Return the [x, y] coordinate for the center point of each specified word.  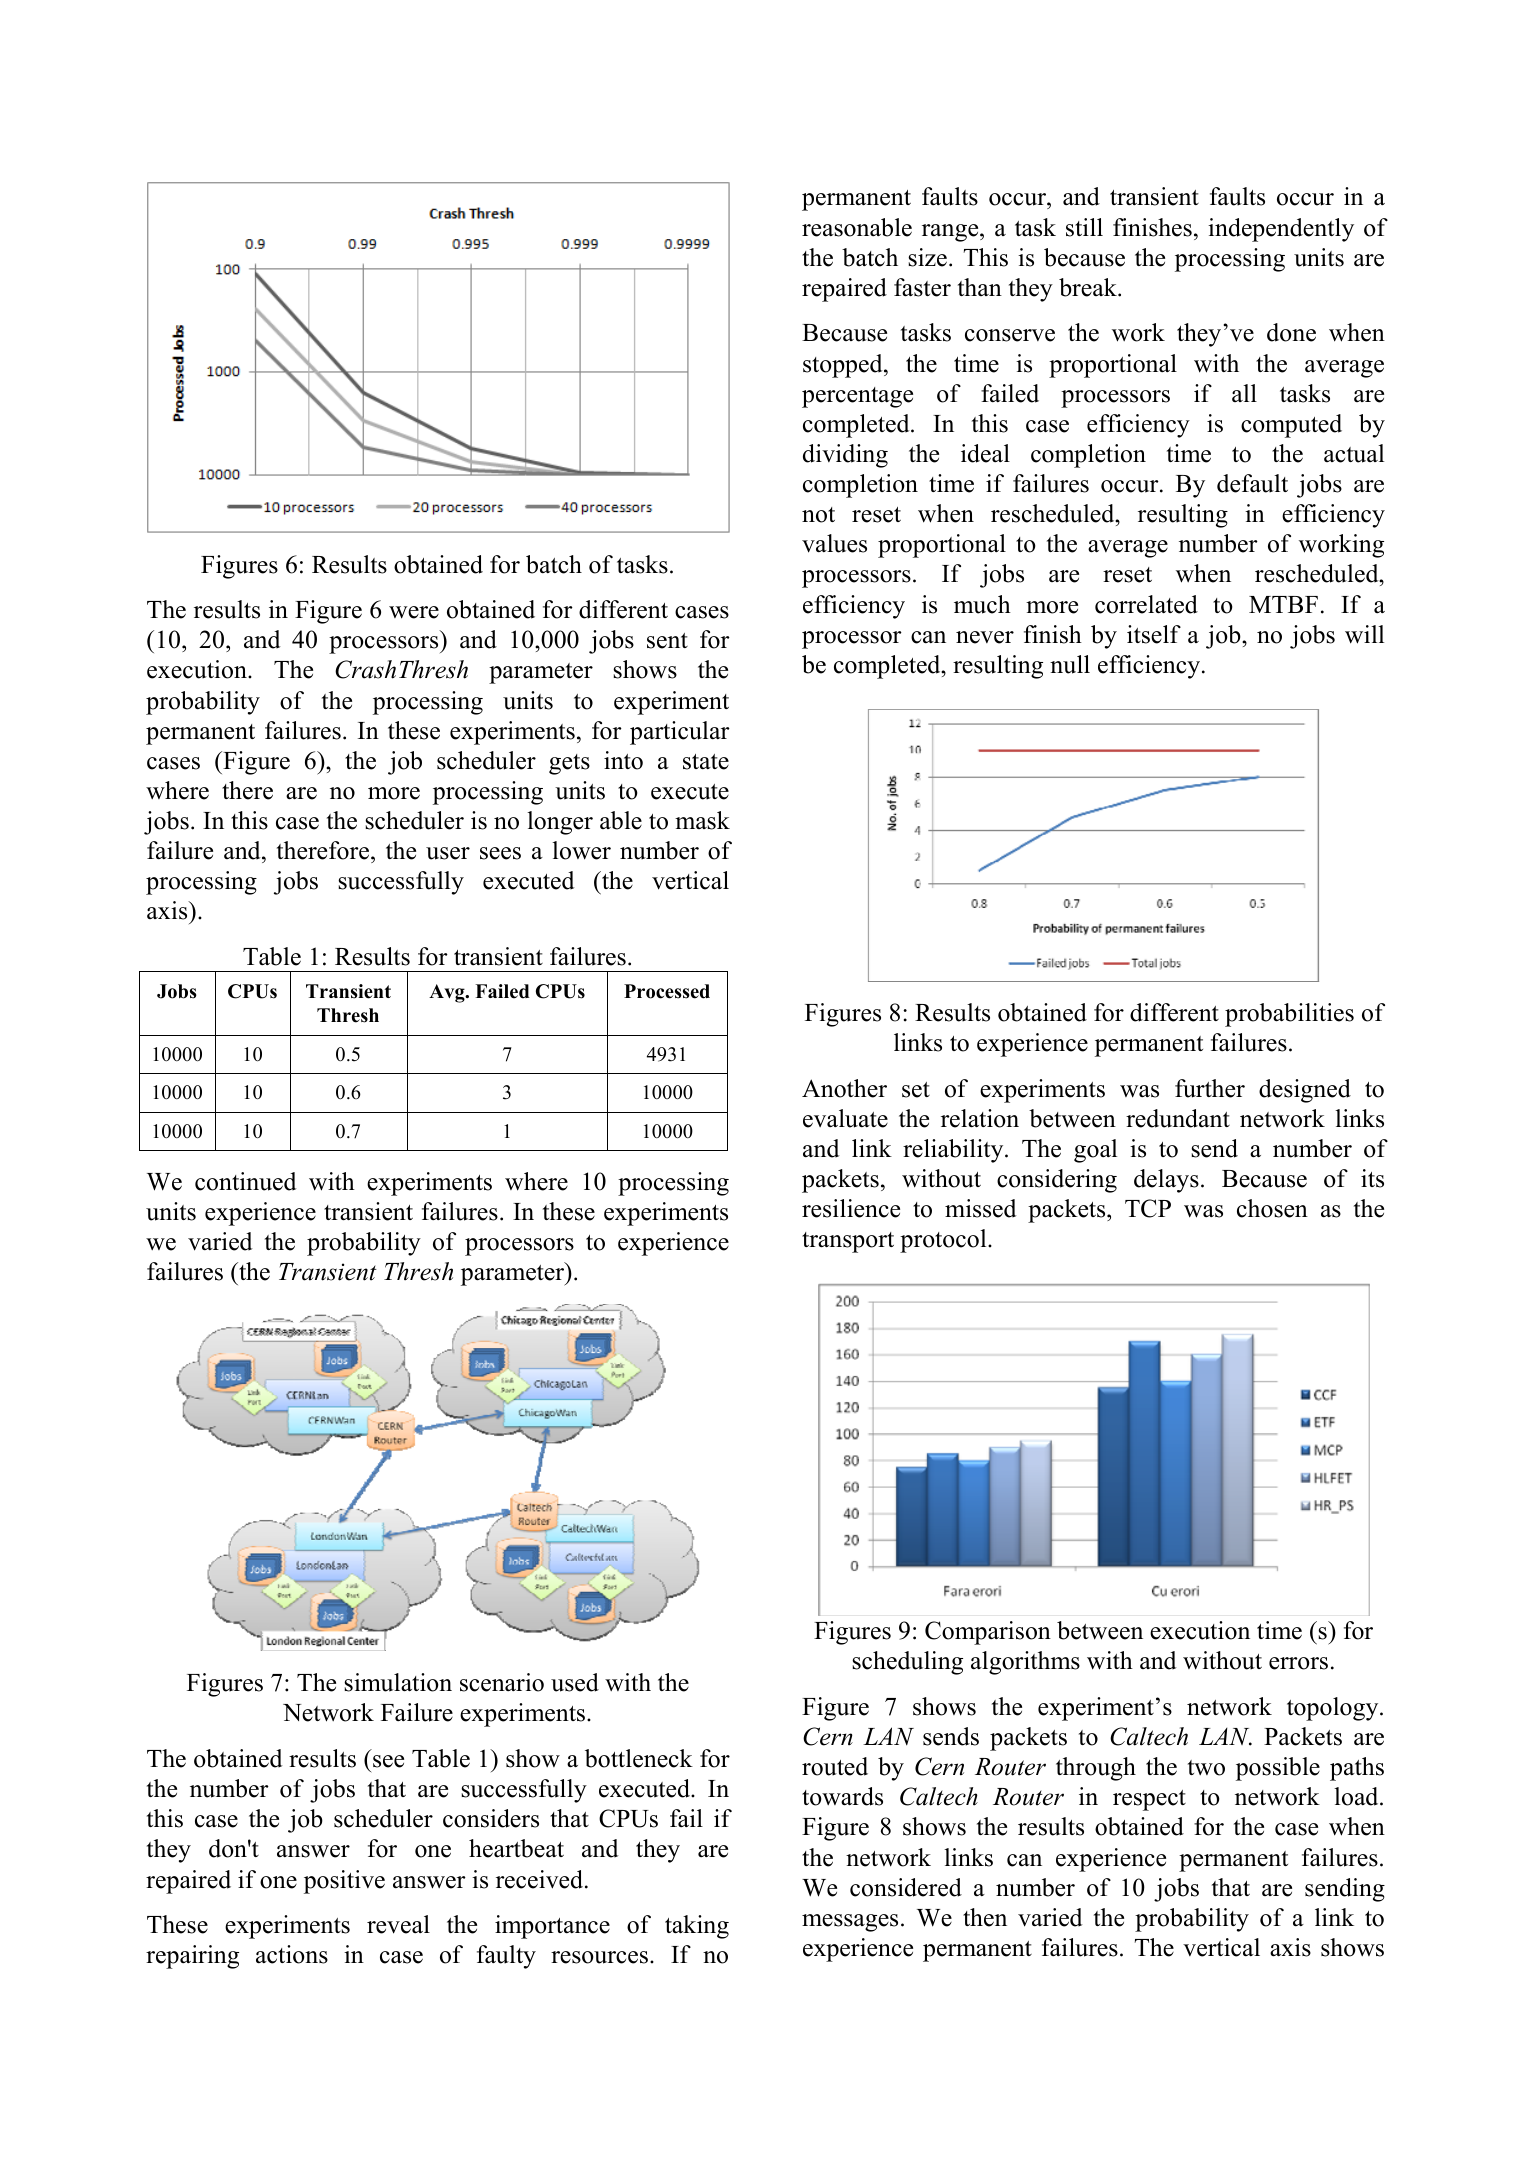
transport [848, 1242]
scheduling [907, 1663]
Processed [667, 991]
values [834, 543]
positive [344, 1882]
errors [1298, 1663]
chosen [1272, 1208]
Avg [448, 993]
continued [246, 1181]
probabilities [1289, 1015]
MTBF [1283, 604]
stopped [844, 366]
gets [569, 764]
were [414, 612]
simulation [398, 1682]
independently [1281, 230]
